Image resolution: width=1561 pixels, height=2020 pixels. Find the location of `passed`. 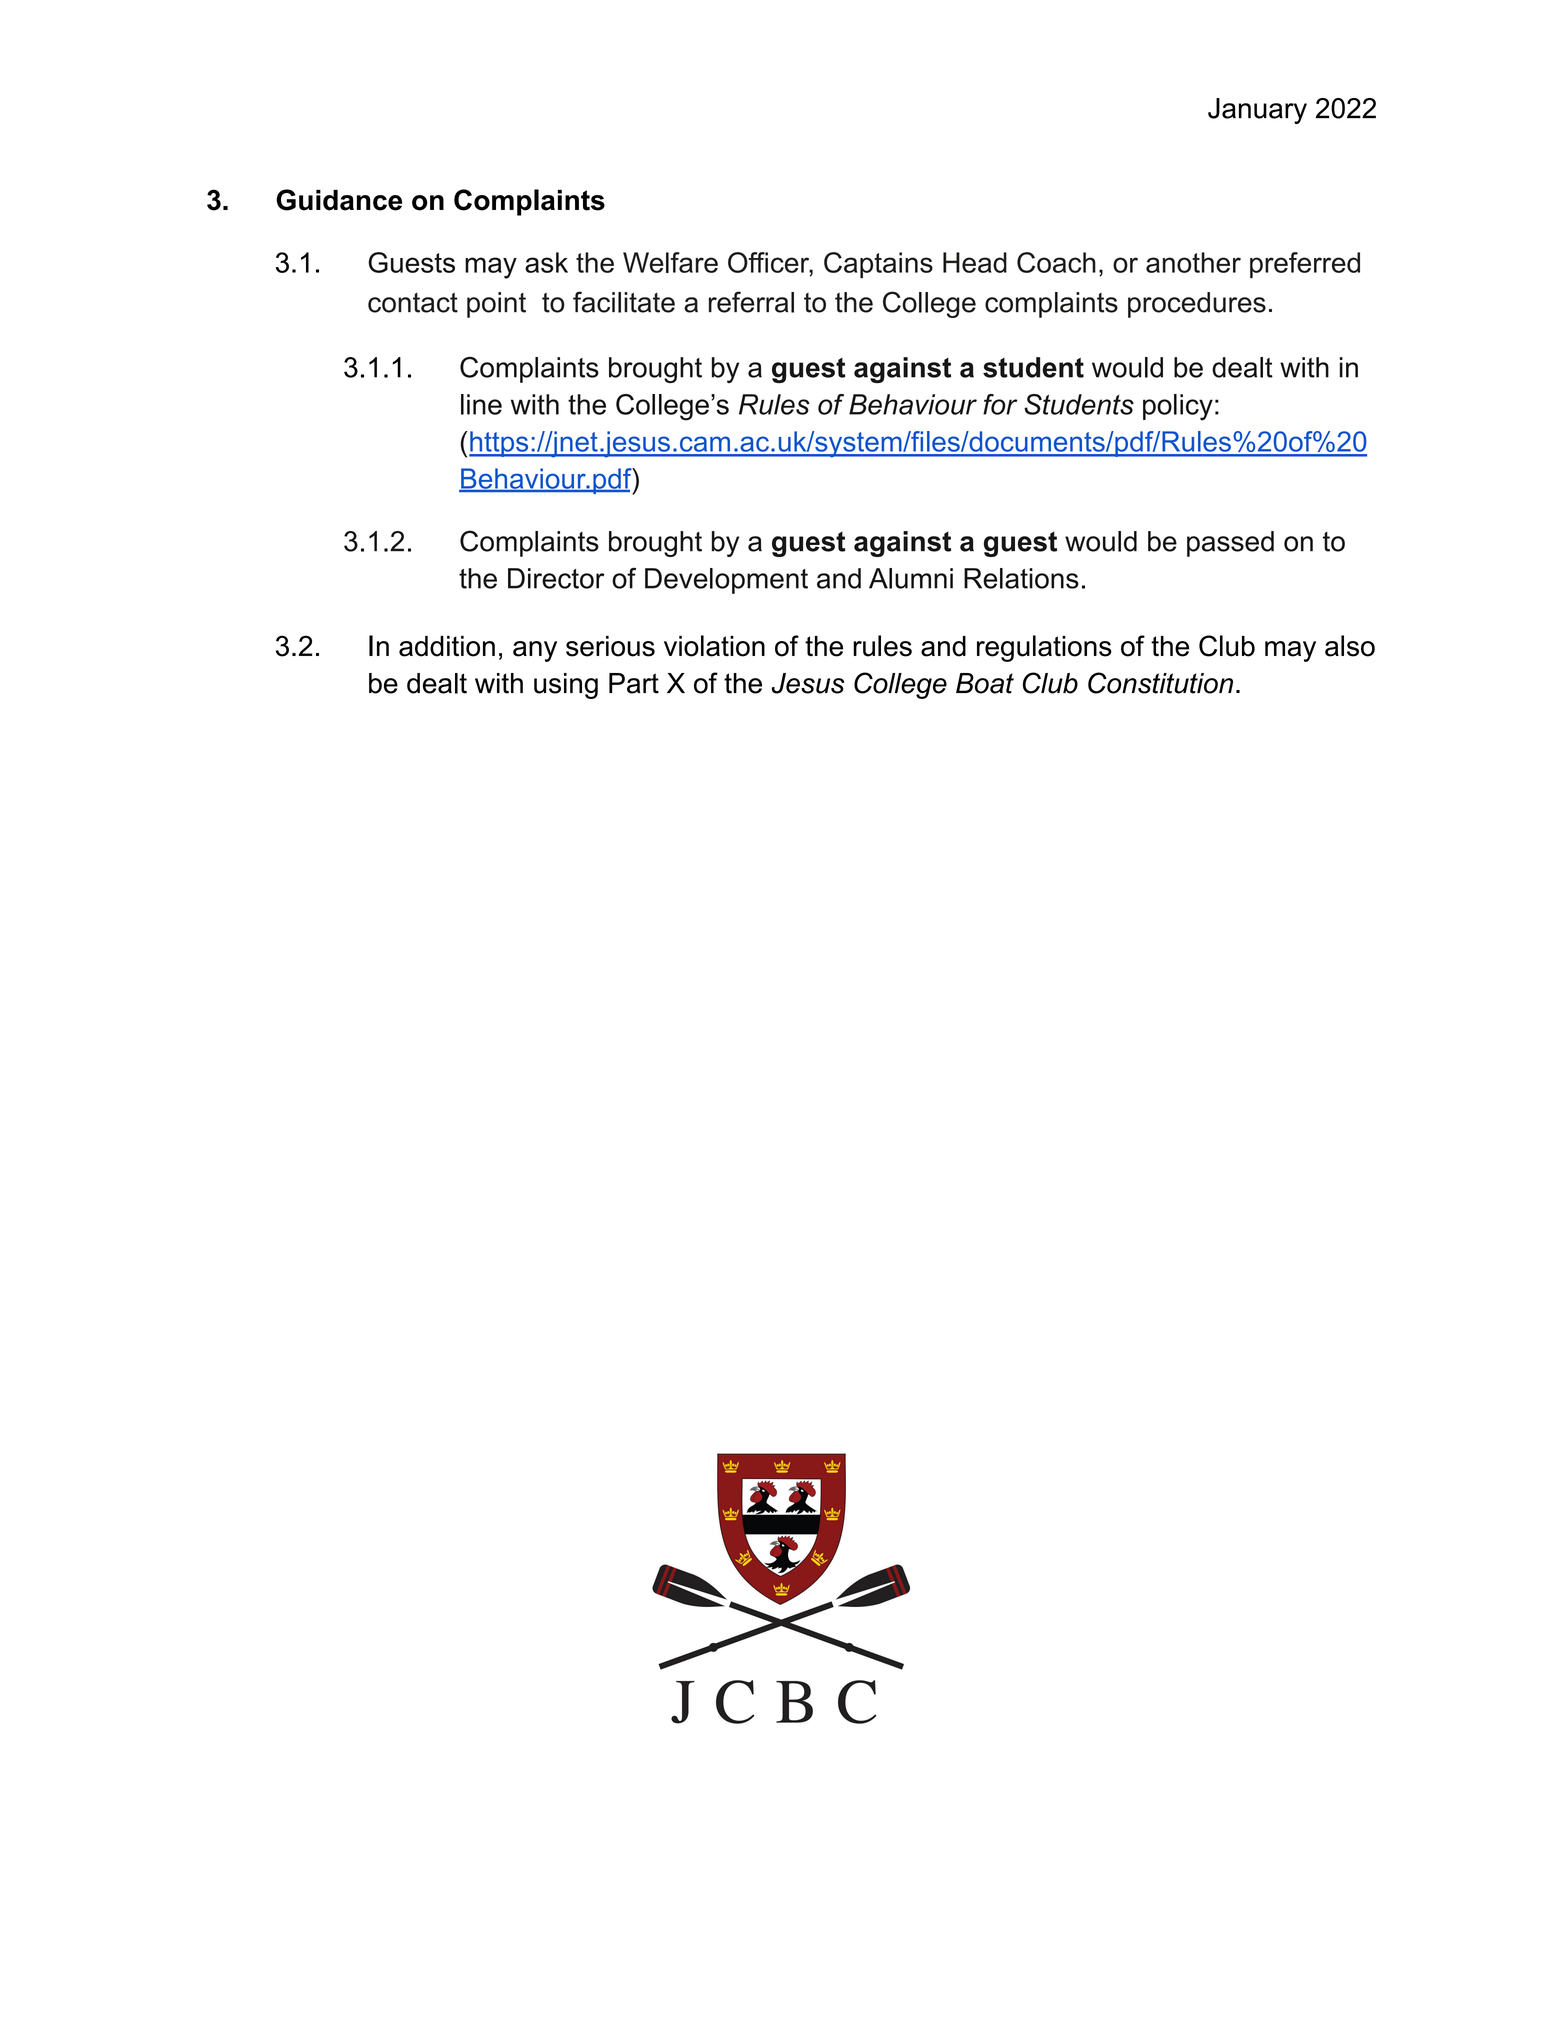

passed is located at coordinates (1230, 544).
